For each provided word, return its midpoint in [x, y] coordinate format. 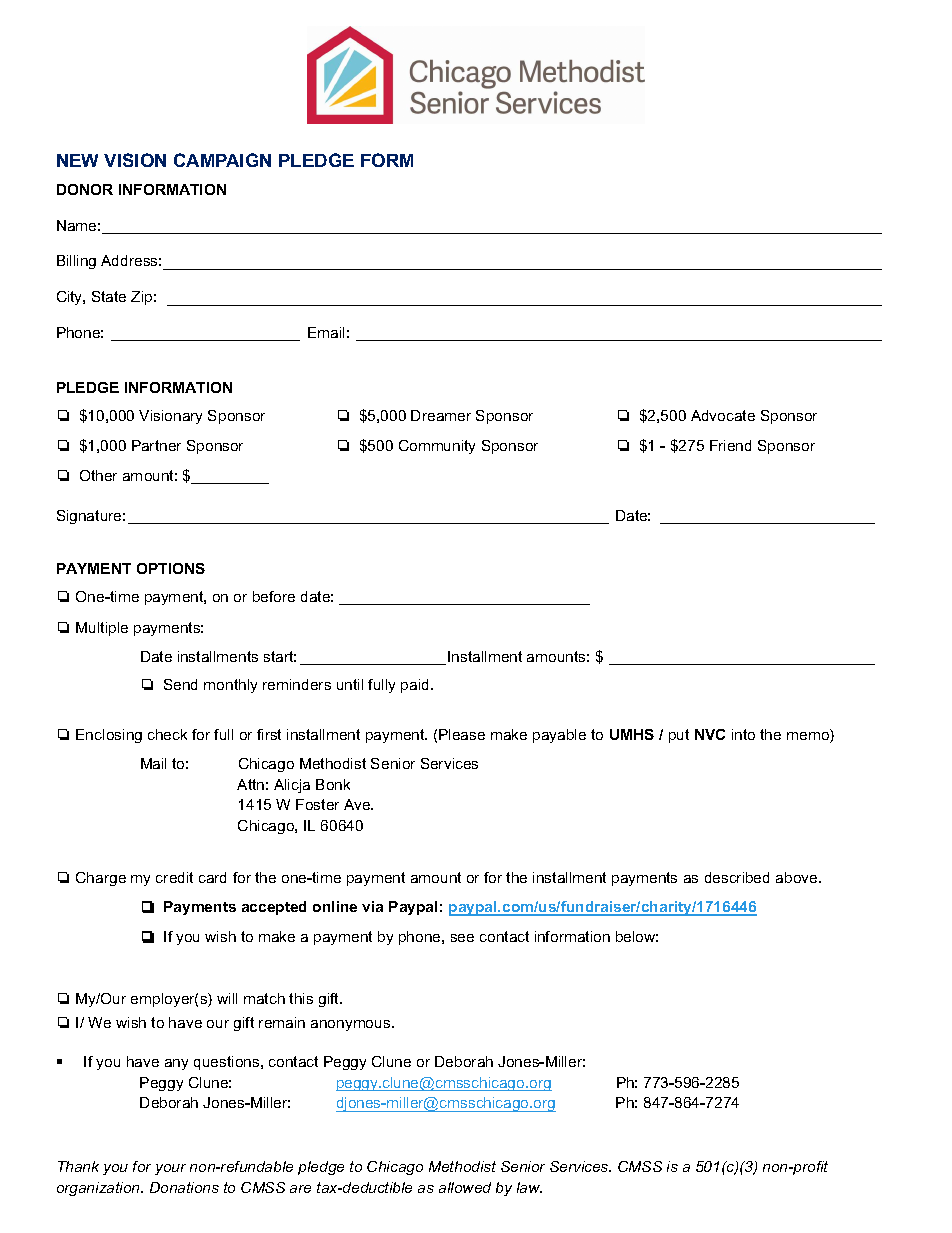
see [462, 938]
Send [180, 684]
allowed [465, 1187]
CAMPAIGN [222, 160]
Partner [156, 445]
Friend [730, 445]
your [170, 1169]
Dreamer [441, 415]
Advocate [723, 415]
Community [437, 447]
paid [416, 686]
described [737, 877]
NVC [710, 734]
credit [174, 877]
